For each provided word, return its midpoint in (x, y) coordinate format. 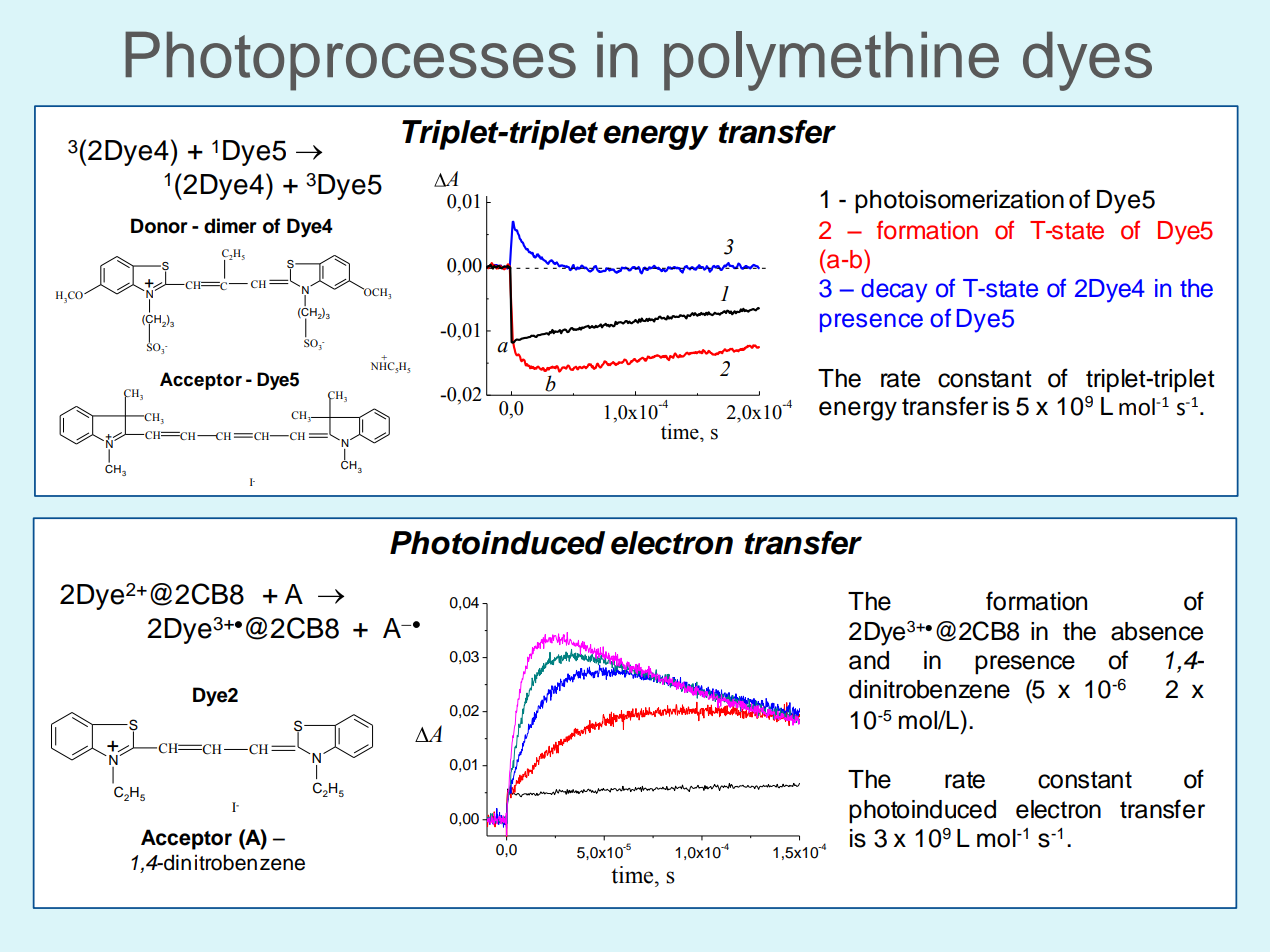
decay (894, 291)
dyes (1087, 61)
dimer (230, 226)
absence (1157, 631)
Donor (159, 226)
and (869, 660)
